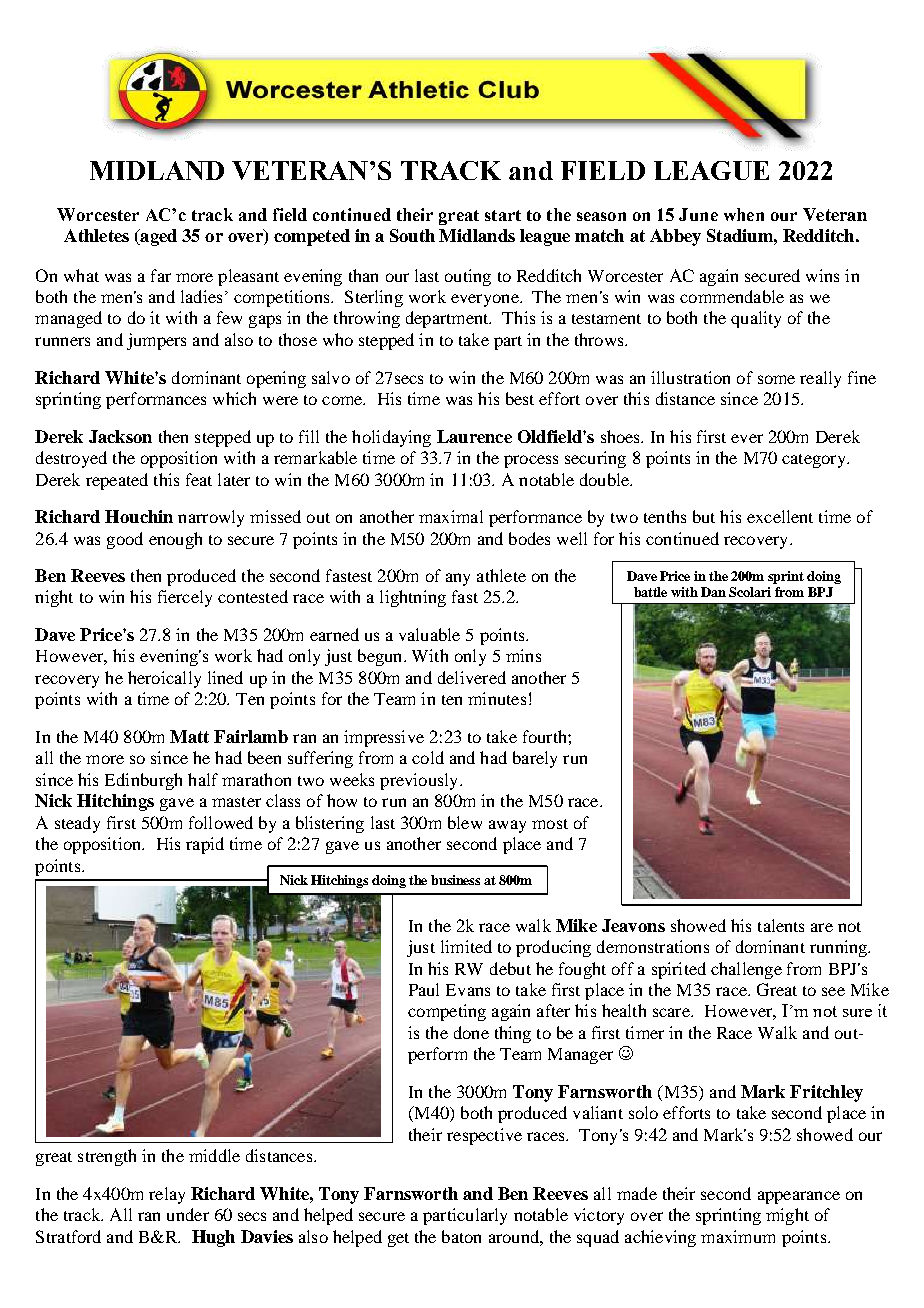  Describe the element at coordinates (81, 275) in the page. I see `what` at that location.
